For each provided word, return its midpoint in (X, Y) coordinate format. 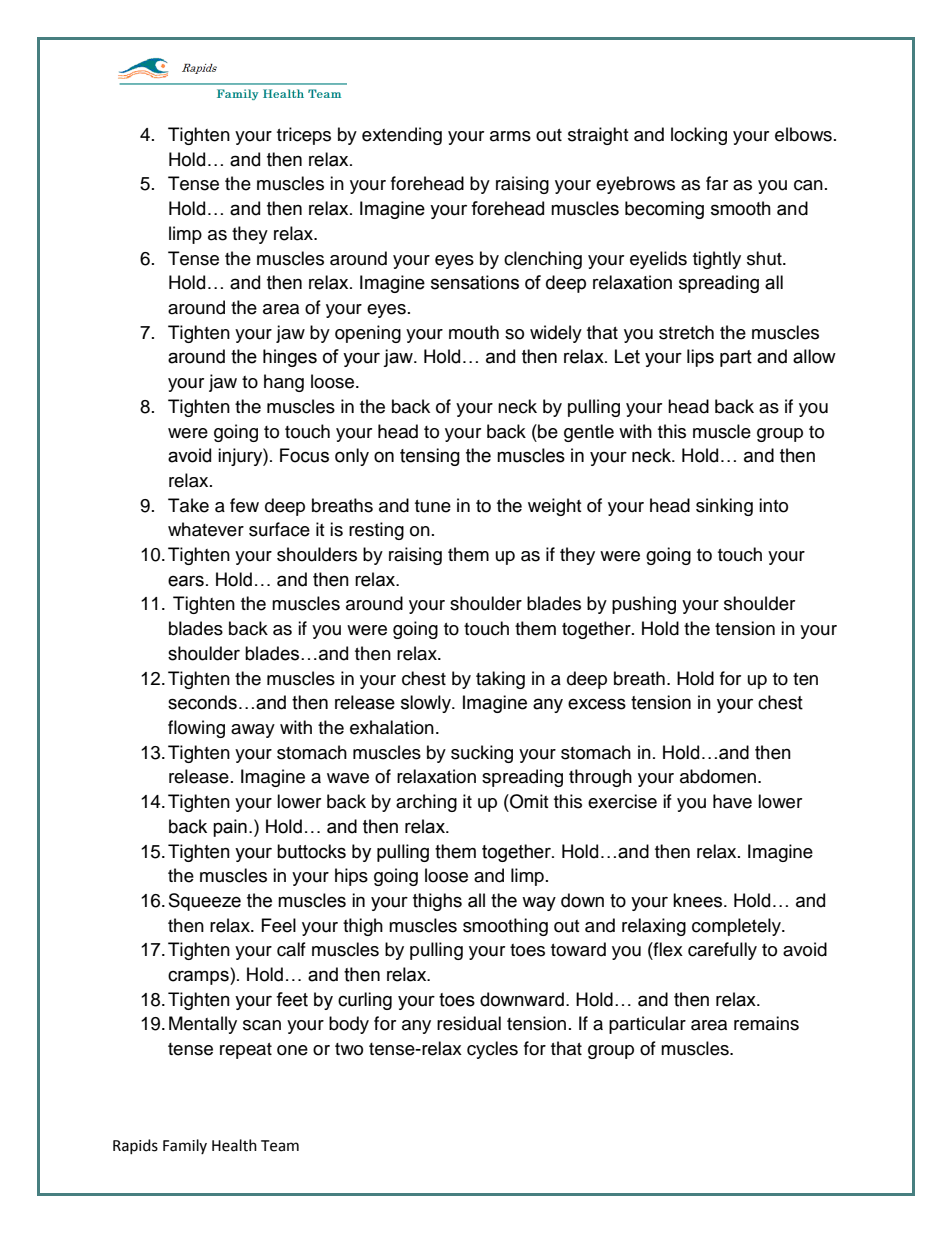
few (244, 505)
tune (433, 506)
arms (510, 136)
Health (234, 1145)
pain (230, 828)
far (717, 183)
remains (766, 1023)
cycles (492, 1050)
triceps (304, 136)
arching (426, 803)
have (732, 801)
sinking (724, 507)
